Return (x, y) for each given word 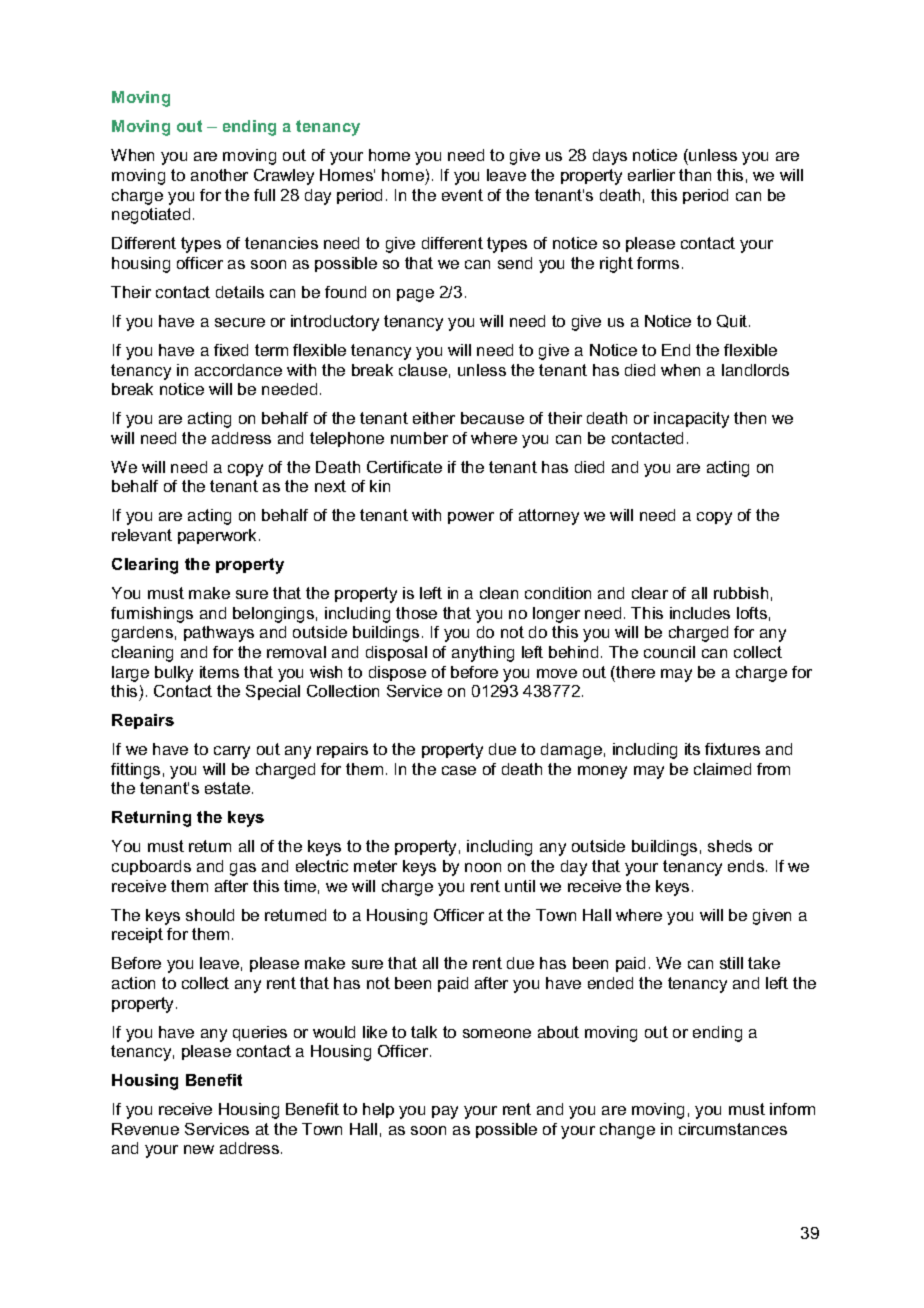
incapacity (691, 420)
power (471, 518)
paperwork (217, 536)
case (459, 770)
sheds (730, 846)
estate (229, 788)
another (219, 175)
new (199, 1149)
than (695, 175)
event (462, 195)
